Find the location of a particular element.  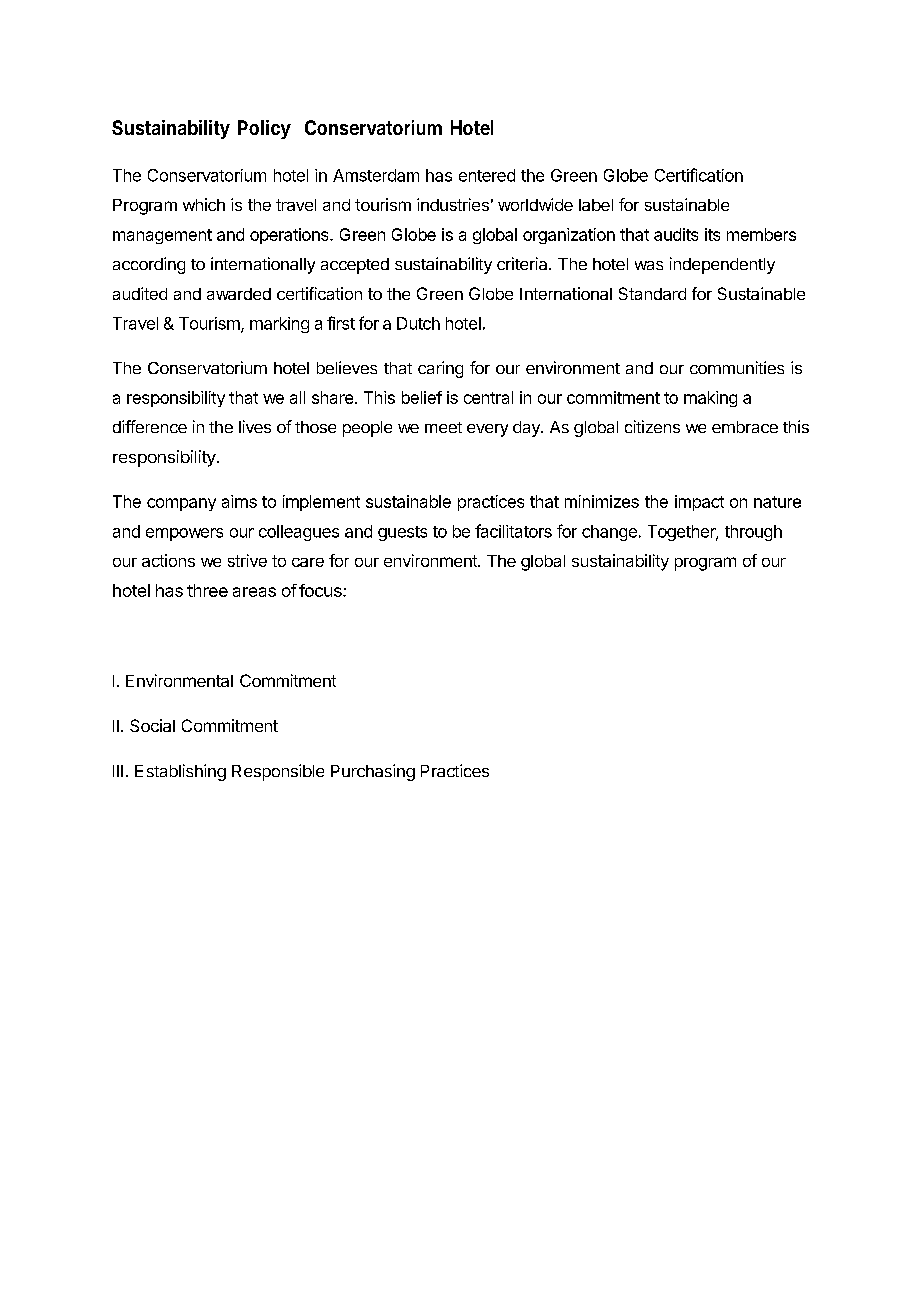

label is located at coordinates (596, 205).
